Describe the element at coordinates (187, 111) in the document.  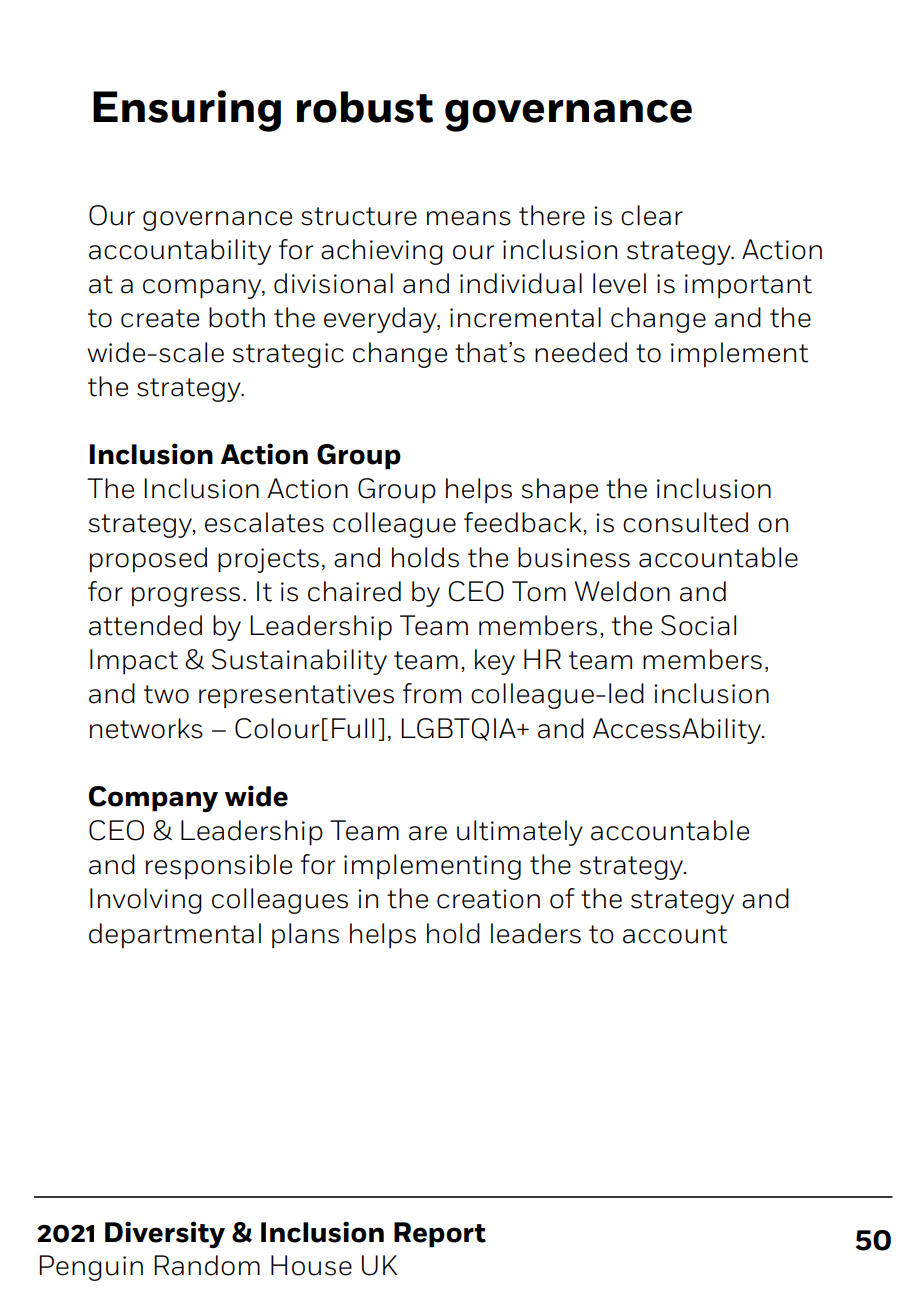
I see `Ensuring` at that location.
